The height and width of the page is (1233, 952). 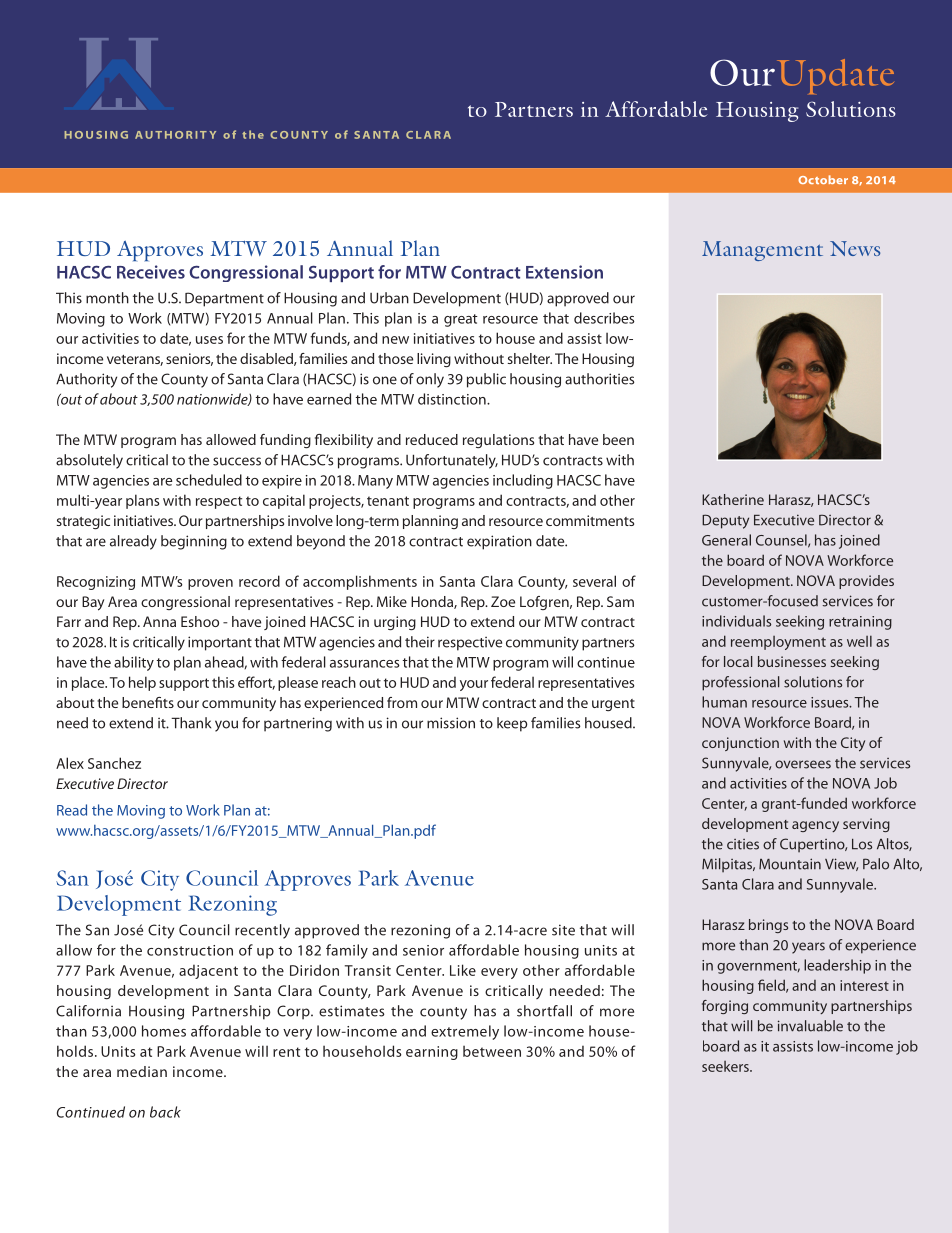 I want to click on Receives, so click(x=151, y=272).
